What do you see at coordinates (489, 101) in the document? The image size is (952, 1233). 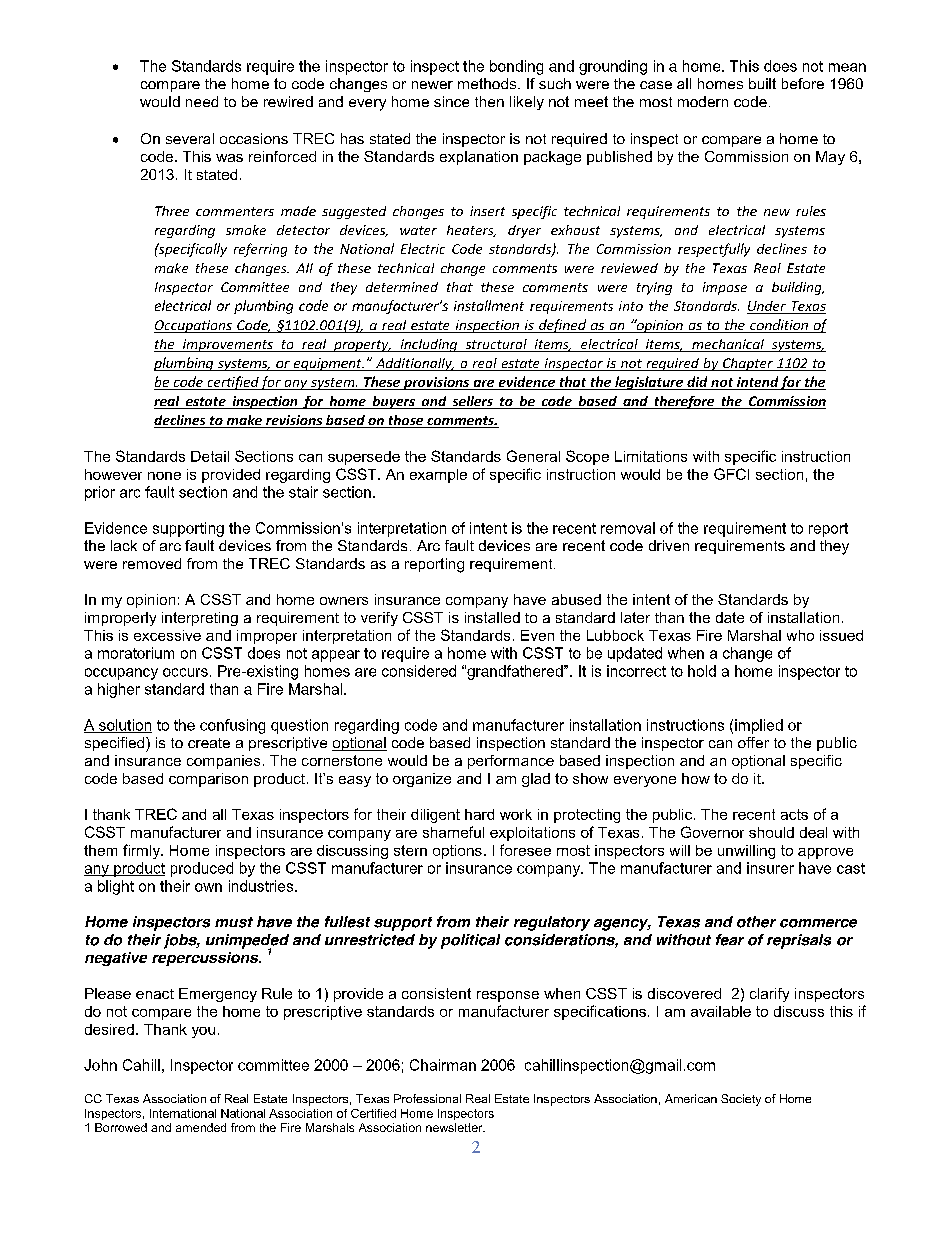 I see `then` at bounding box center [489, 101].
